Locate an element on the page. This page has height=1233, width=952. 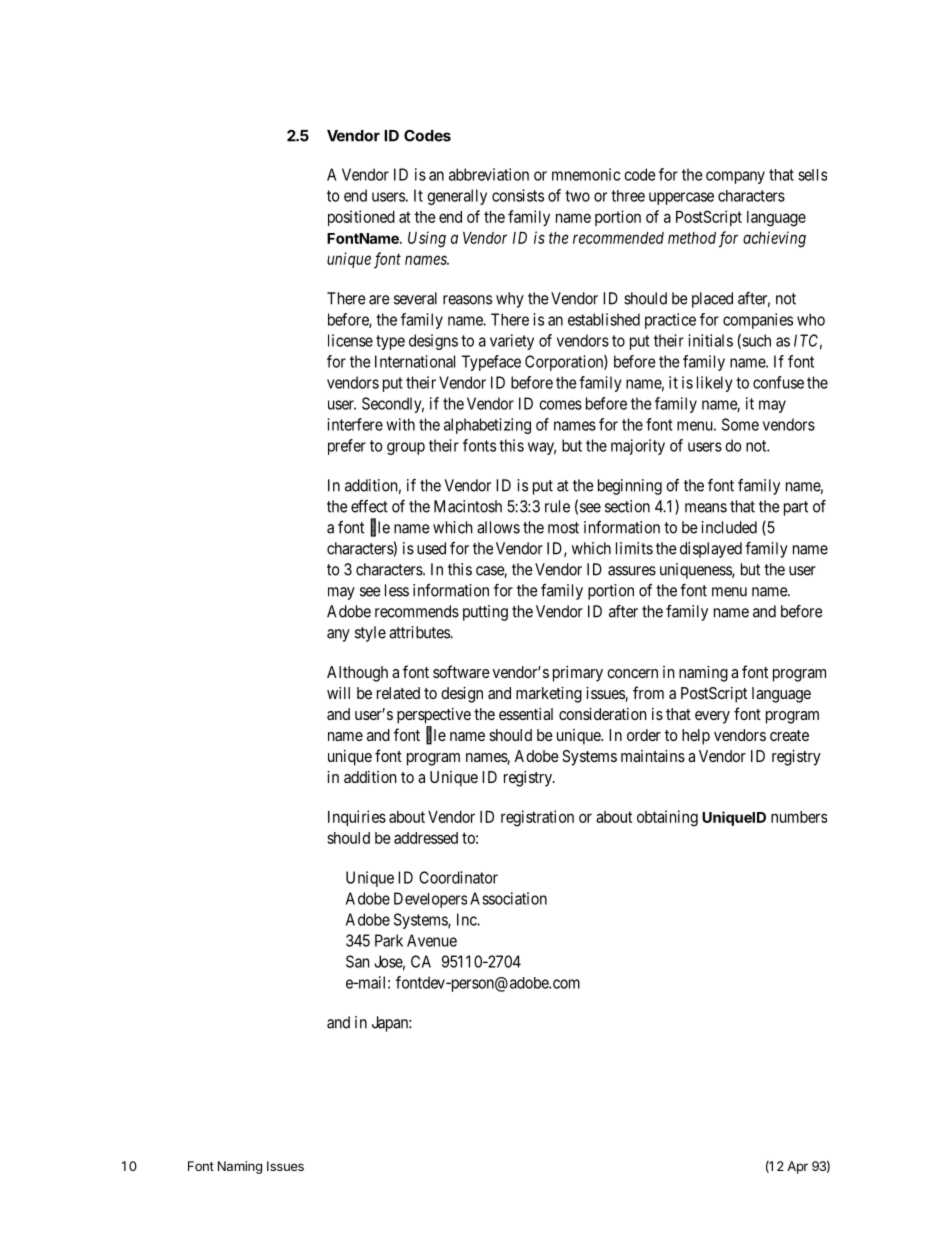
confuse is located at coordinates (778, 382).
